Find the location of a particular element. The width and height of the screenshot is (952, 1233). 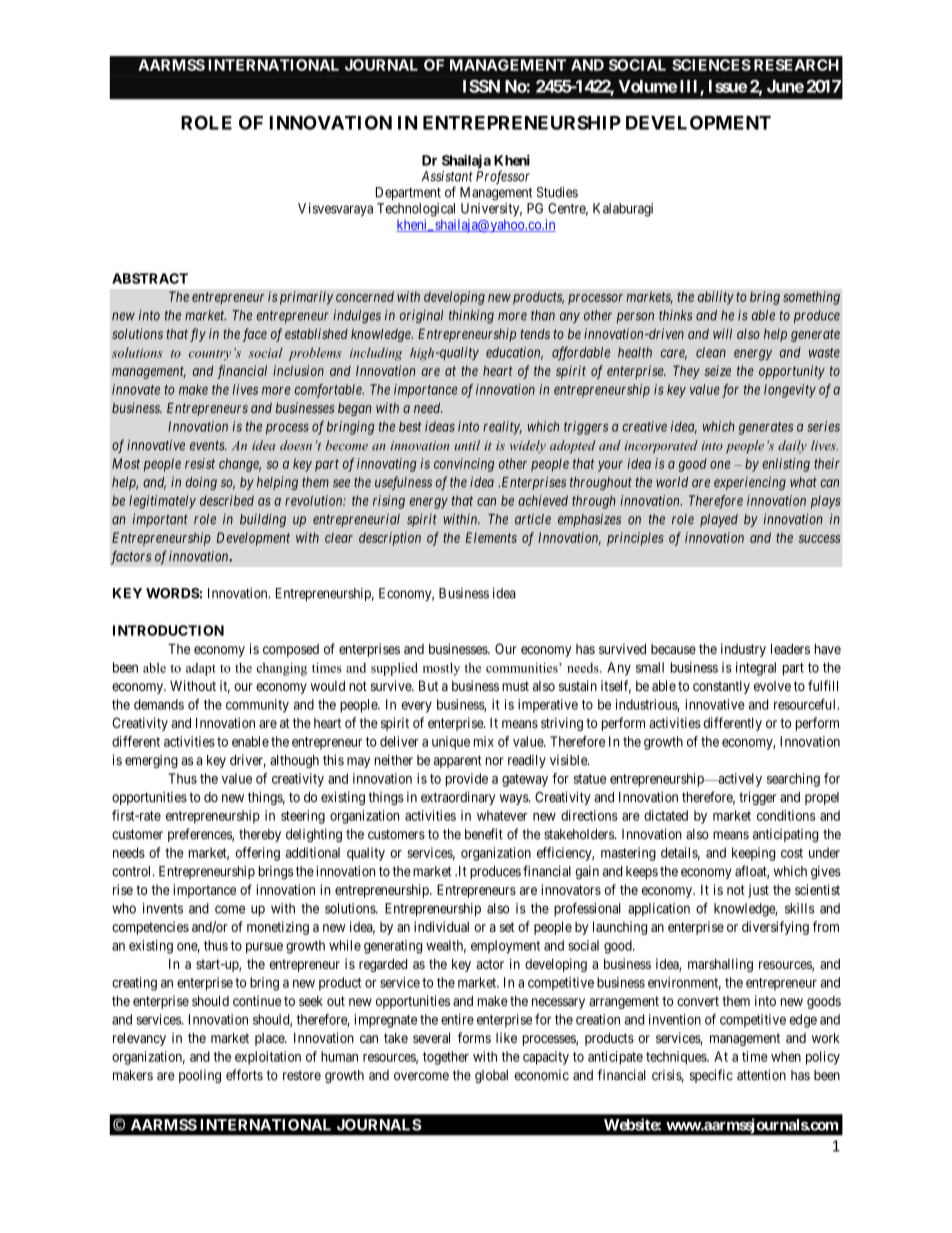

WORDS is located at coordinates (173, 593).
